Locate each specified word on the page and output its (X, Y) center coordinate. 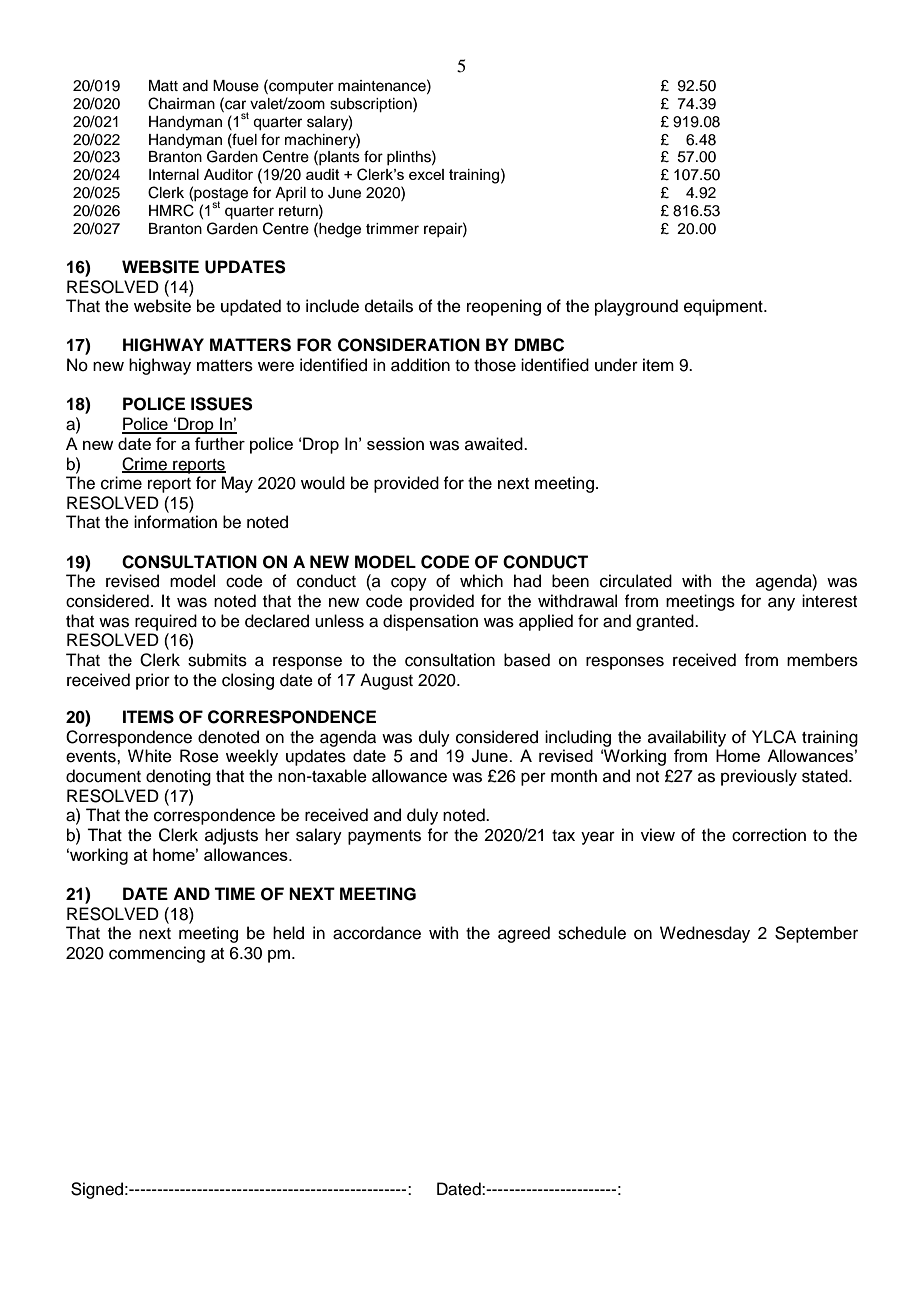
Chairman (181, 103)
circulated (636, 581)
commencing (157, 954)
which (481, 581)
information (175, 522)
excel (426, 174)
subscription (372, 105)
